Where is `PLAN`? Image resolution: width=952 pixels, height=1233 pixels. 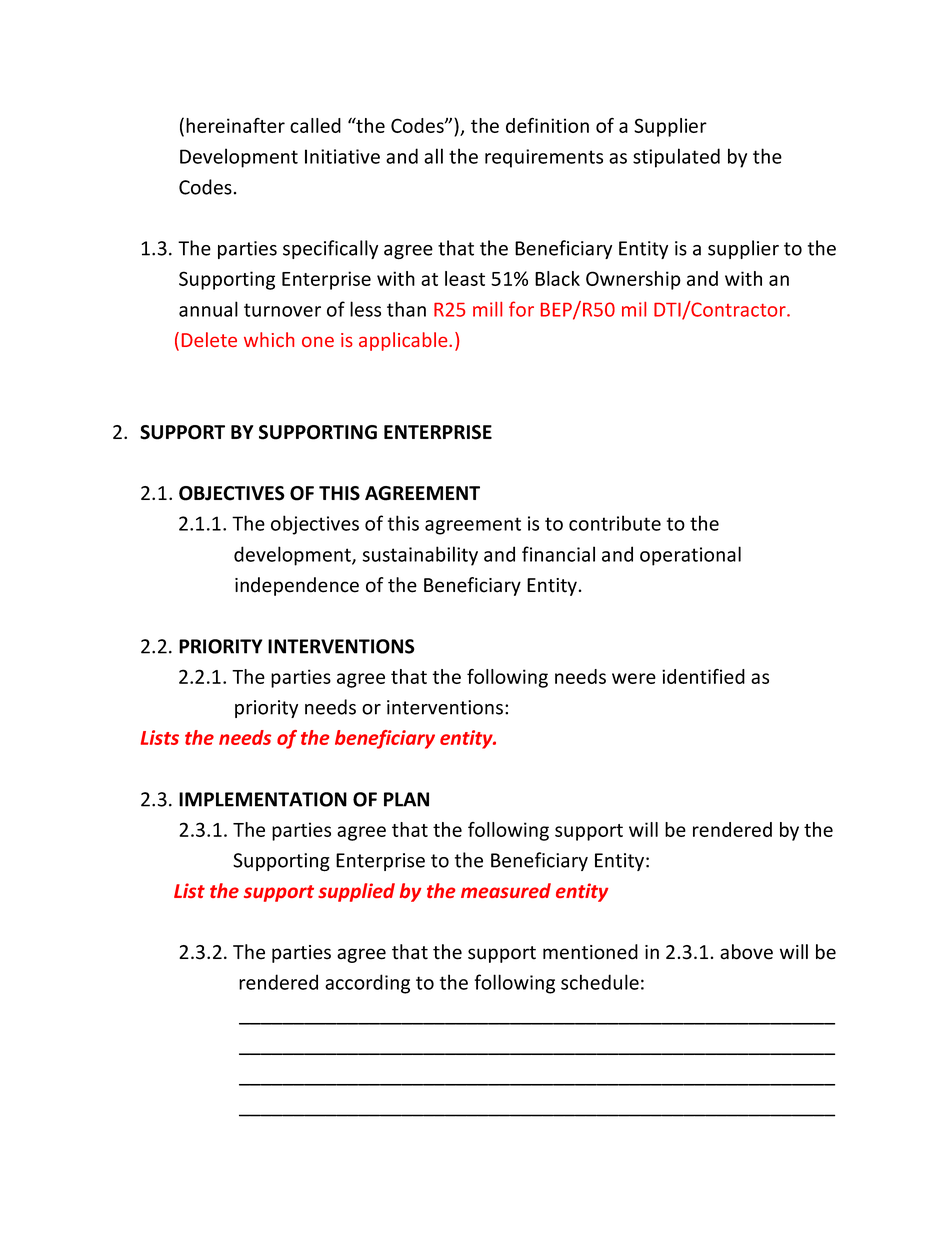
PLAN is located at coordinates (406, 799).
